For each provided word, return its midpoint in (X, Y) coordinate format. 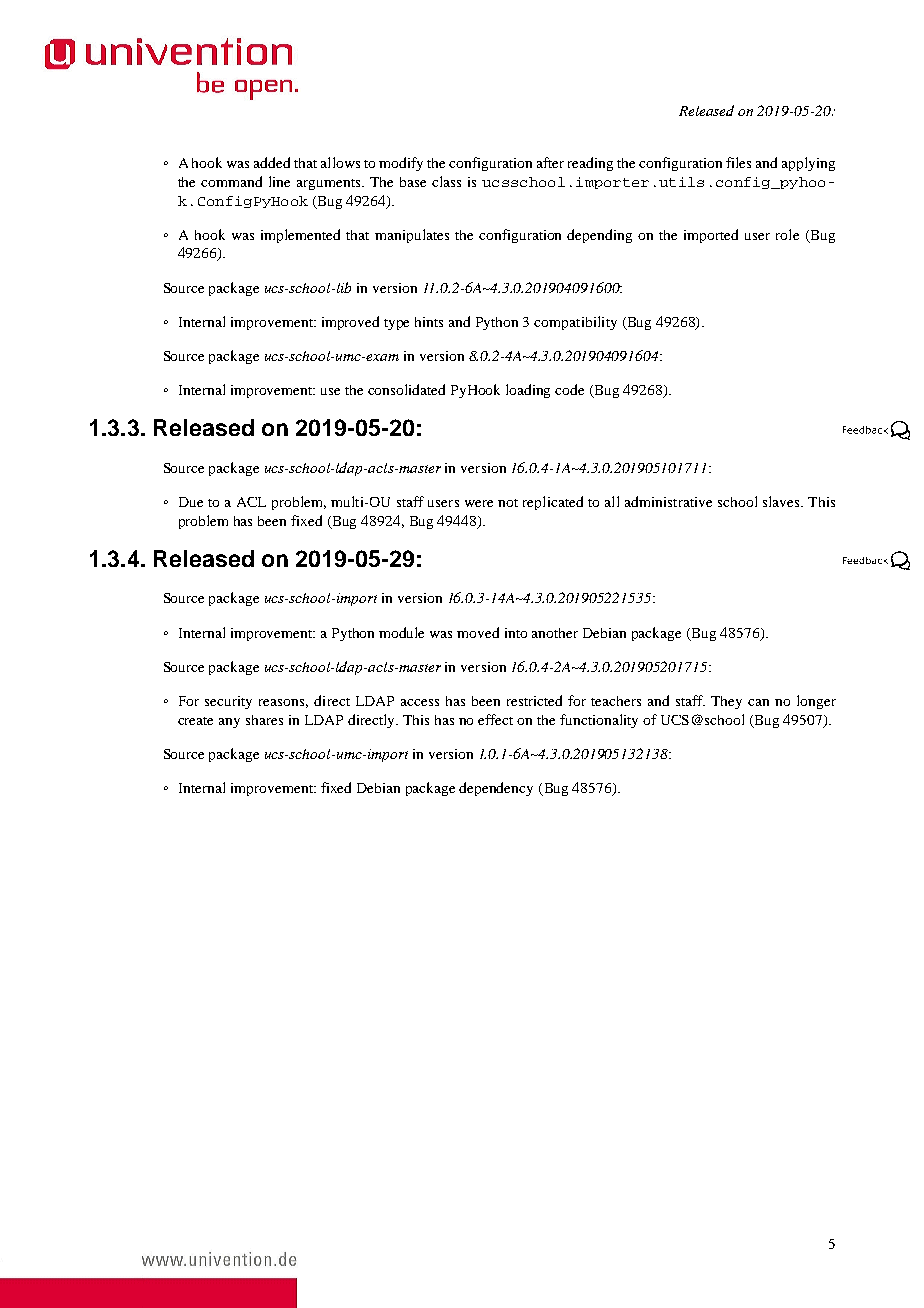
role (787, 234)
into (516, 633)
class (446, 181)
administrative (668, 501)
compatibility (575, 323)
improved (350, 323)
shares (264, 720)
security (228, 702)
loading (528, 391)
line (279, 181)
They (726, 702)
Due (191, 502)
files (738, 162)
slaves (782, 501)
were (479, 503)
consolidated (406, 389)
